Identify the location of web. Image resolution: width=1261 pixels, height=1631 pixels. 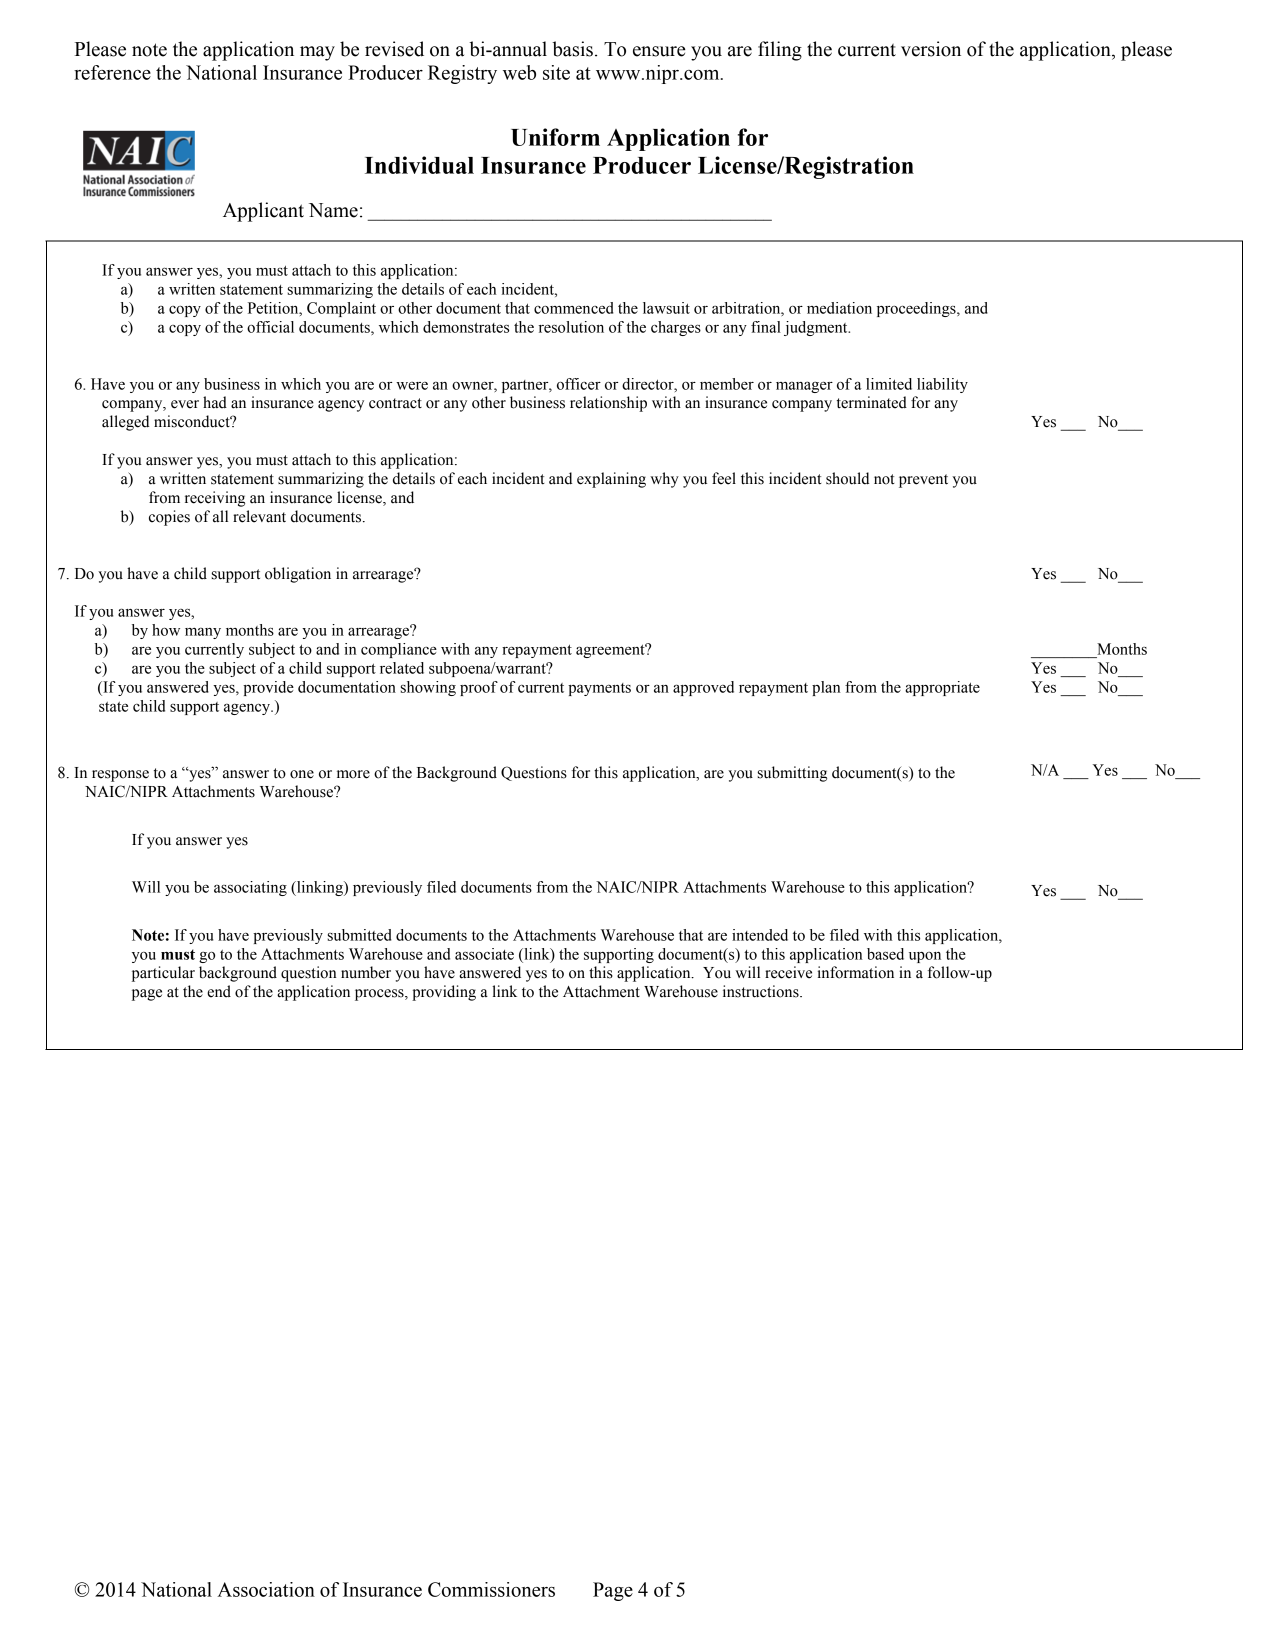
(519, 72).
